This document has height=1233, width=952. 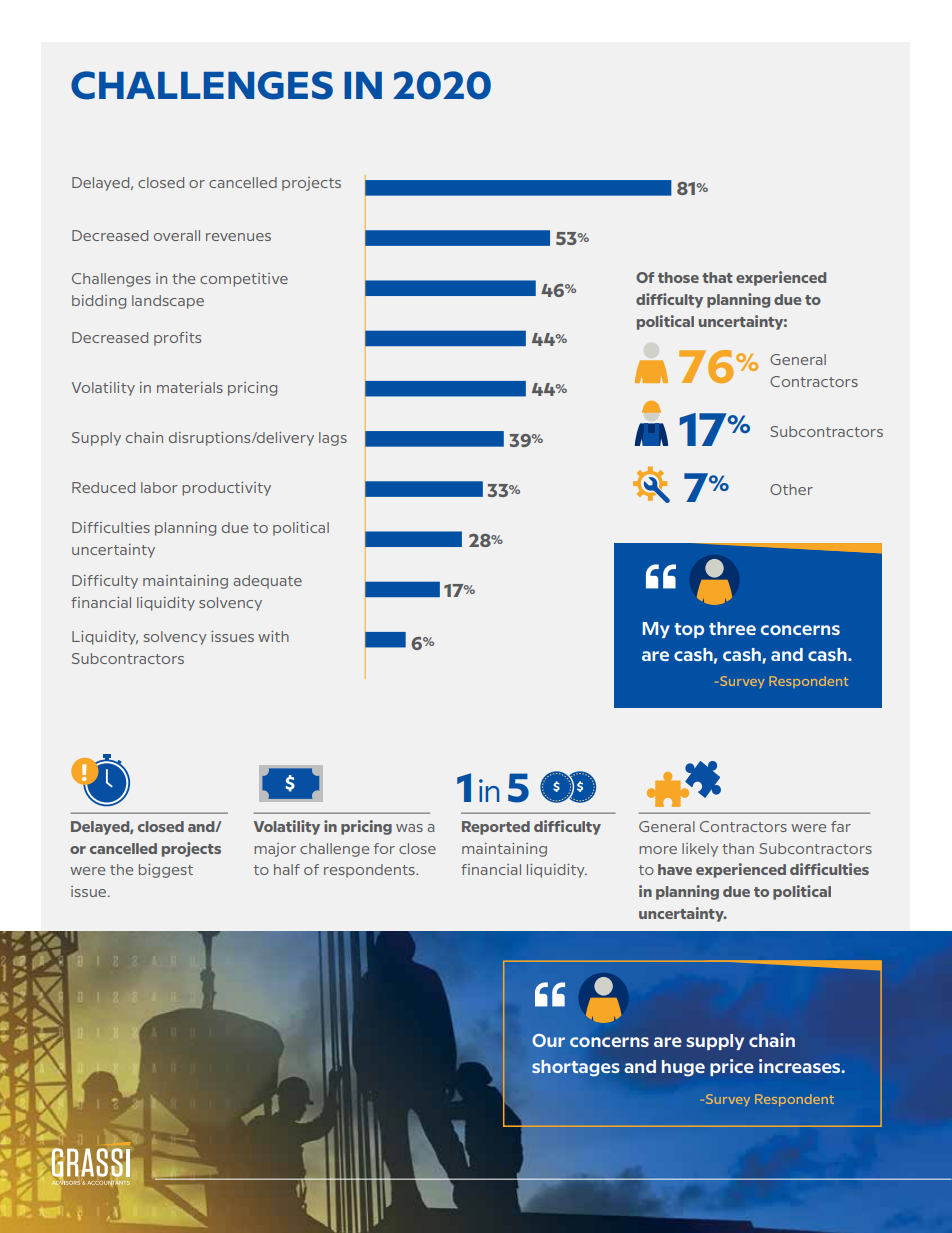 What do you see at coordinates (333, 439) in the document?
I see `lags` at bounding box center [333, 439].
